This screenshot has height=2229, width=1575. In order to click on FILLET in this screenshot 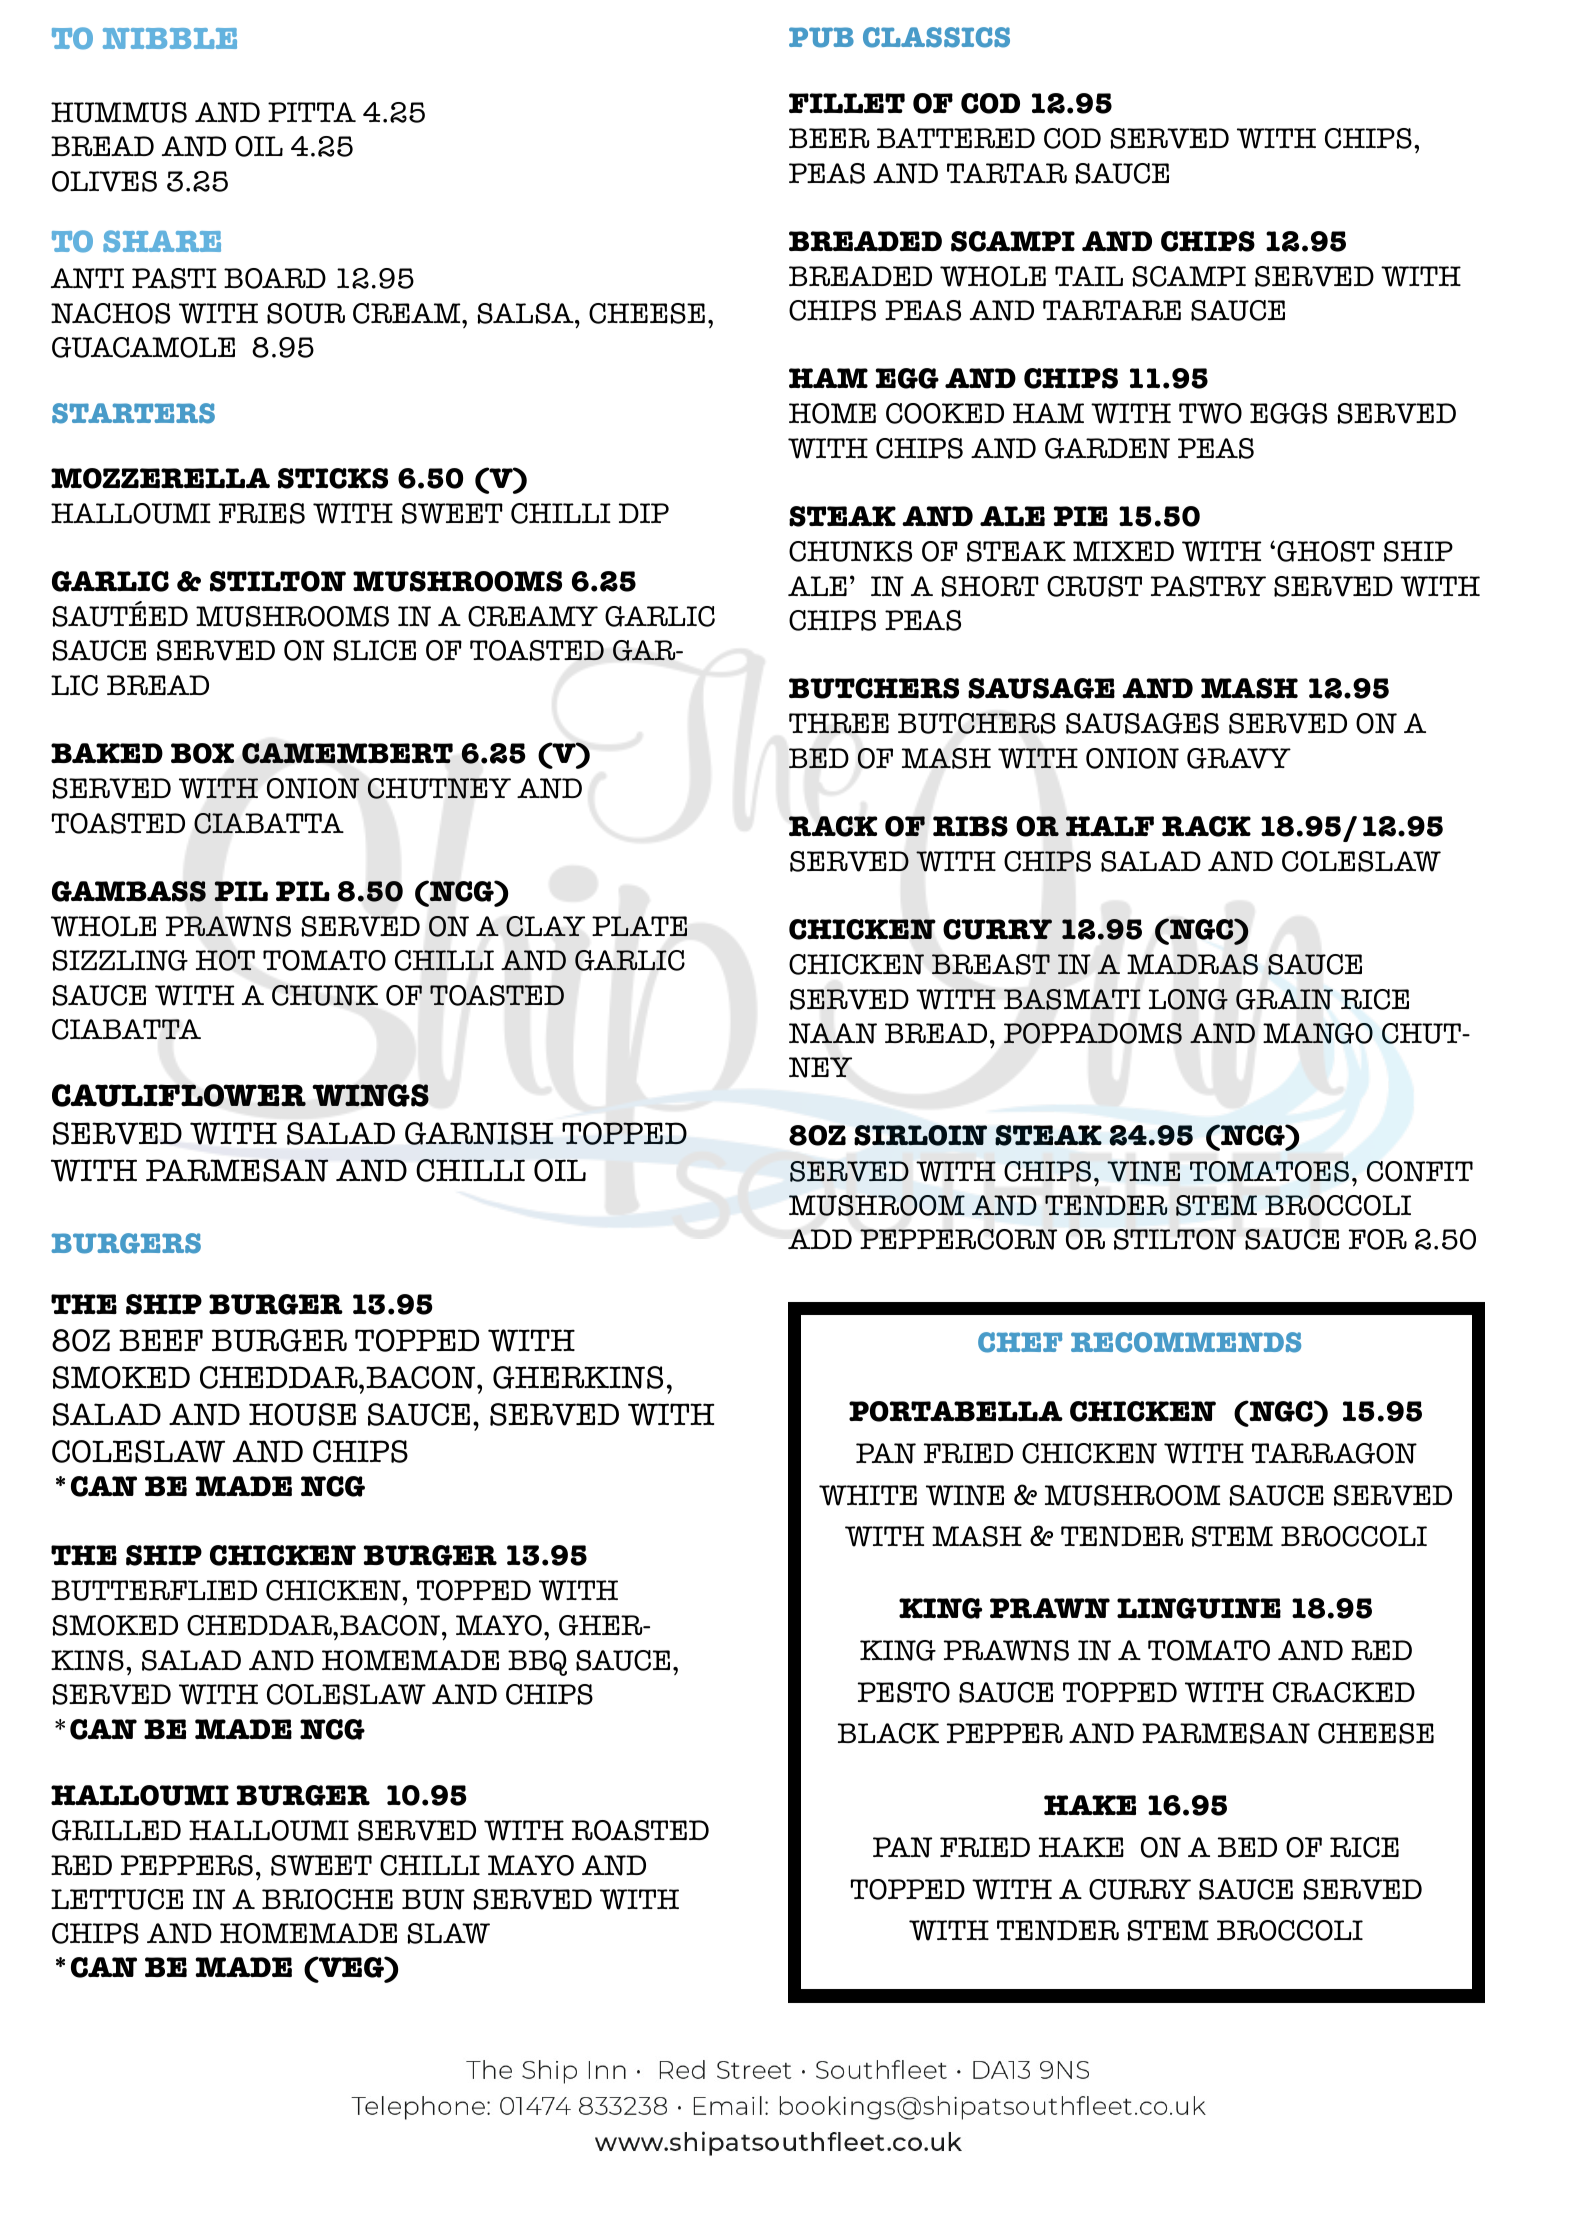, I will do `click(847, 103)`.
